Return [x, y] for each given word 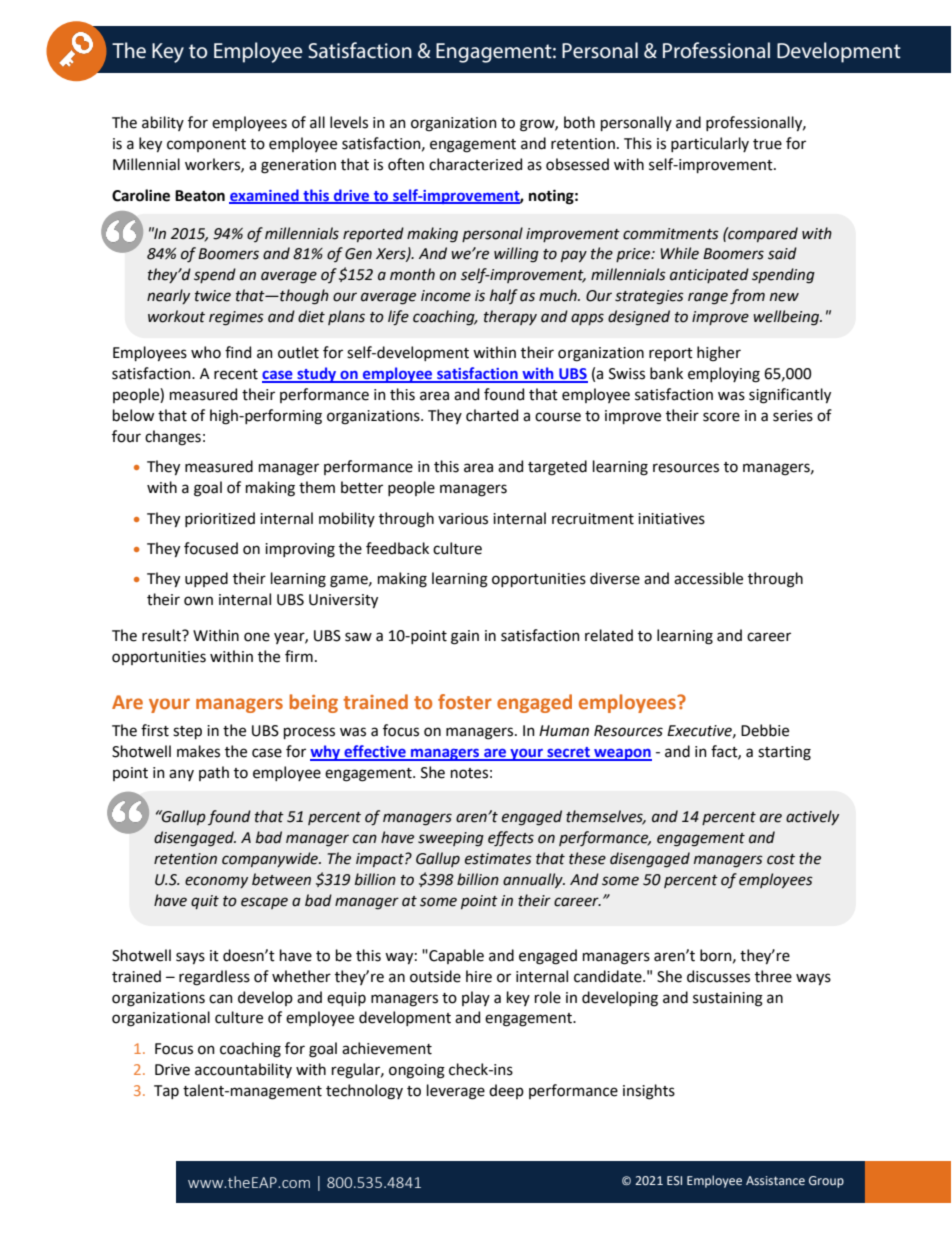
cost [781, 859]
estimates [498, 859]
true [767, 144]
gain [465, 637]
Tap [166, 1092]
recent [236, 374]
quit [205, 902]
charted [492, 415]
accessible [708, 578]
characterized [475, 164]
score [721, 417]
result [162, 635]
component [206, 145]
